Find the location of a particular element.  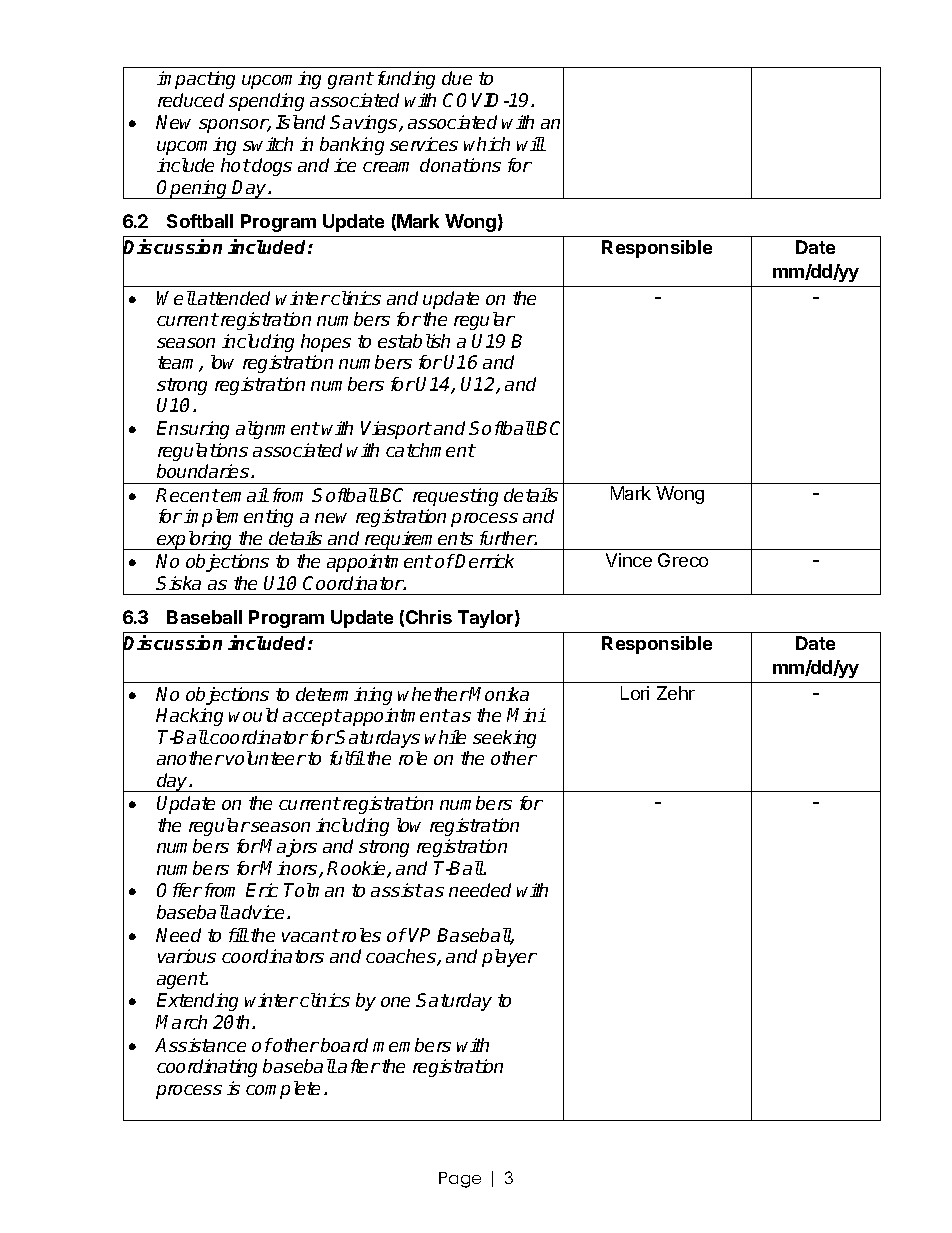

Page is located at coordinates (460, 1180).
